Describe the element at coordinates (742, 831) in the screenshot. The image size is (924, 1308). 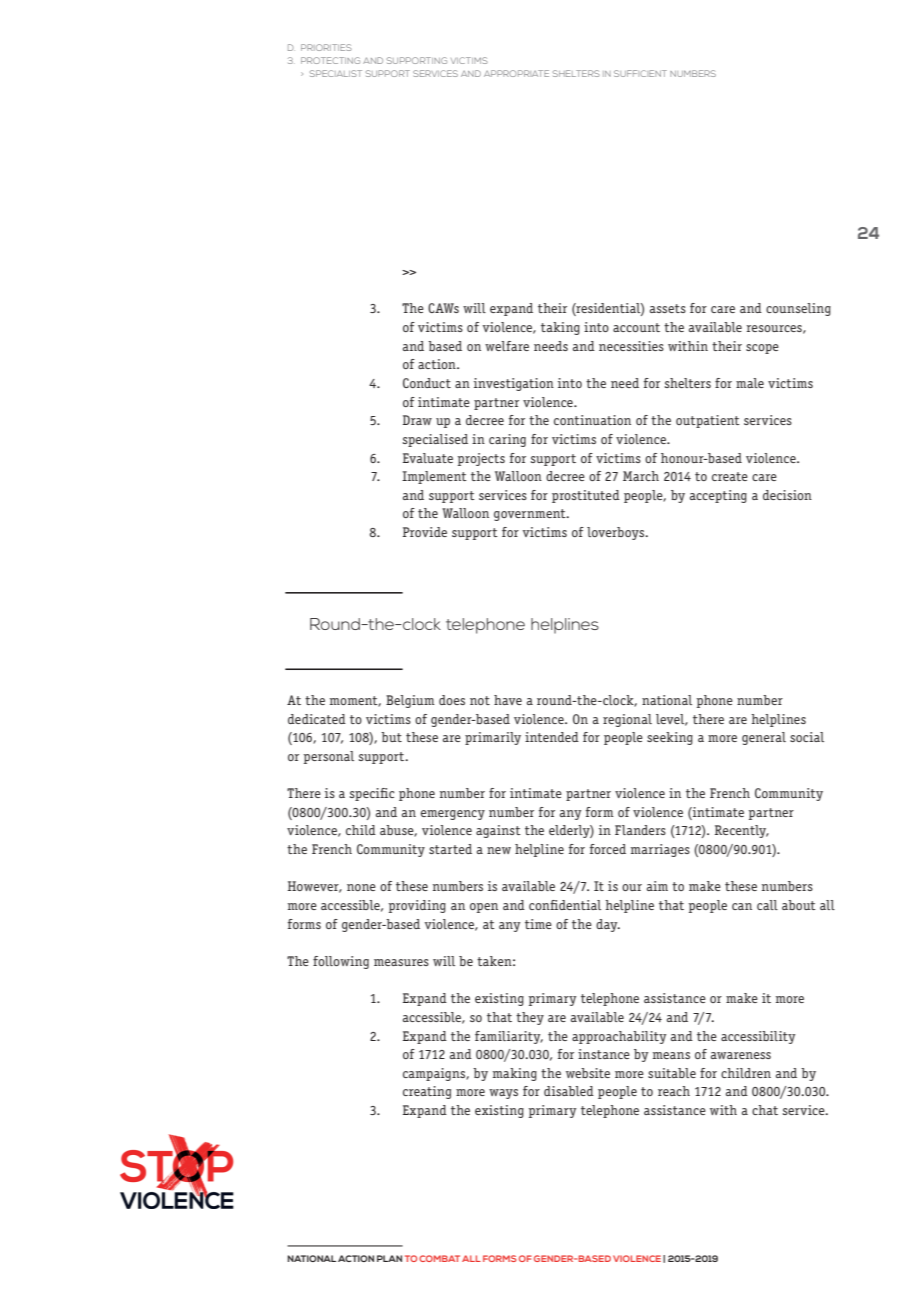
I see `Recently` at that location.
